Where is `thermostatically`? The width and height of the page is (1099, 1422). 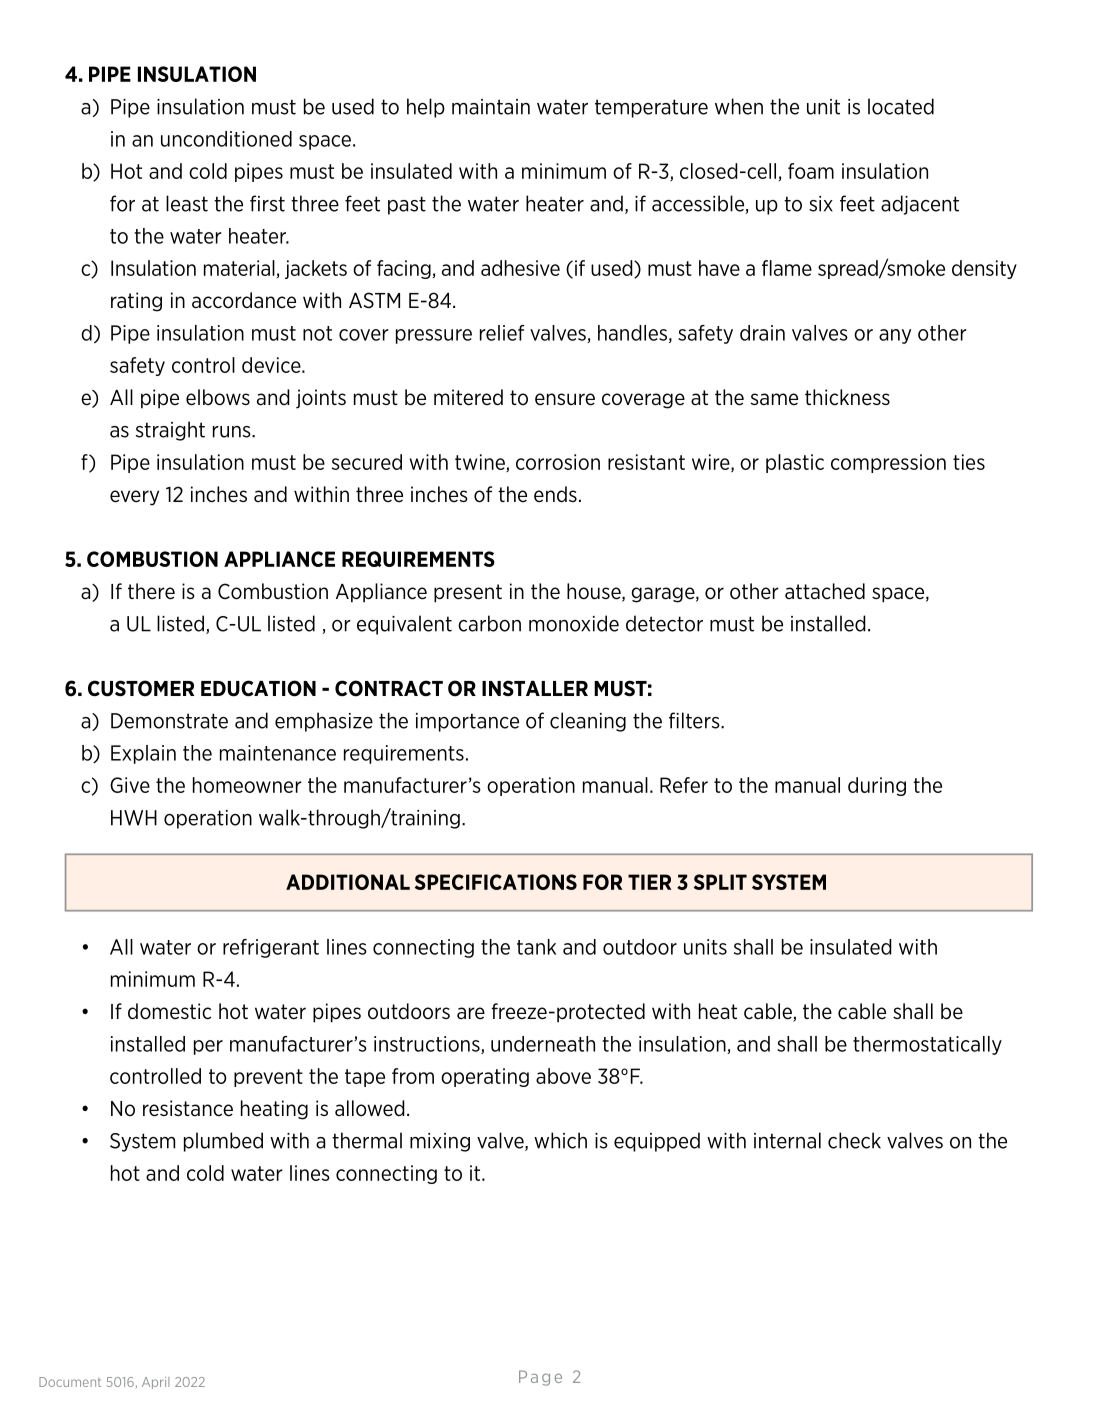 thermostatically is located at coordinates (927, 1045).
